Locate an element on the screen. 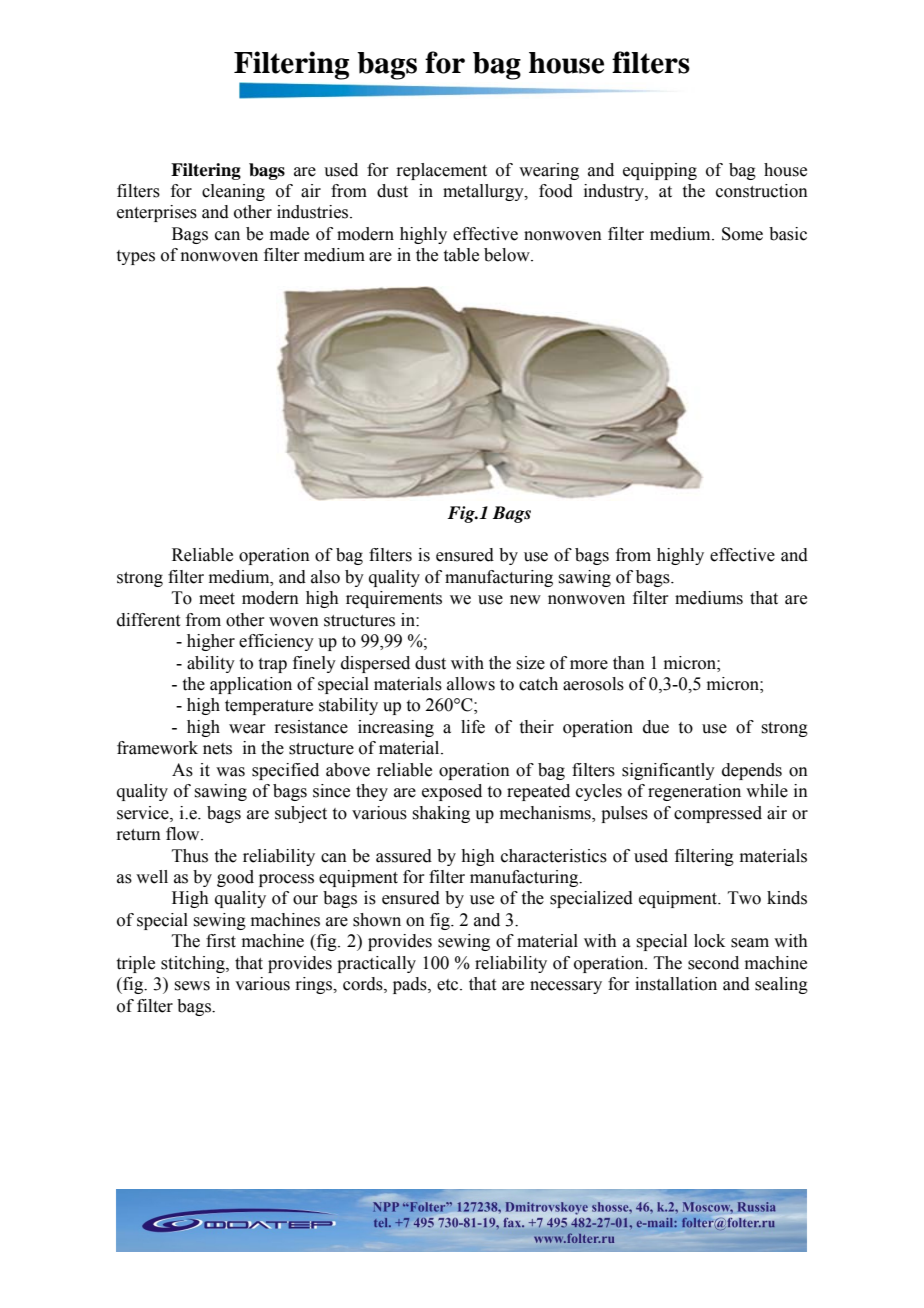 Image resolution: width=924 pixels, height=1308 pixels. stitching is located at coordinates (194, 964).
